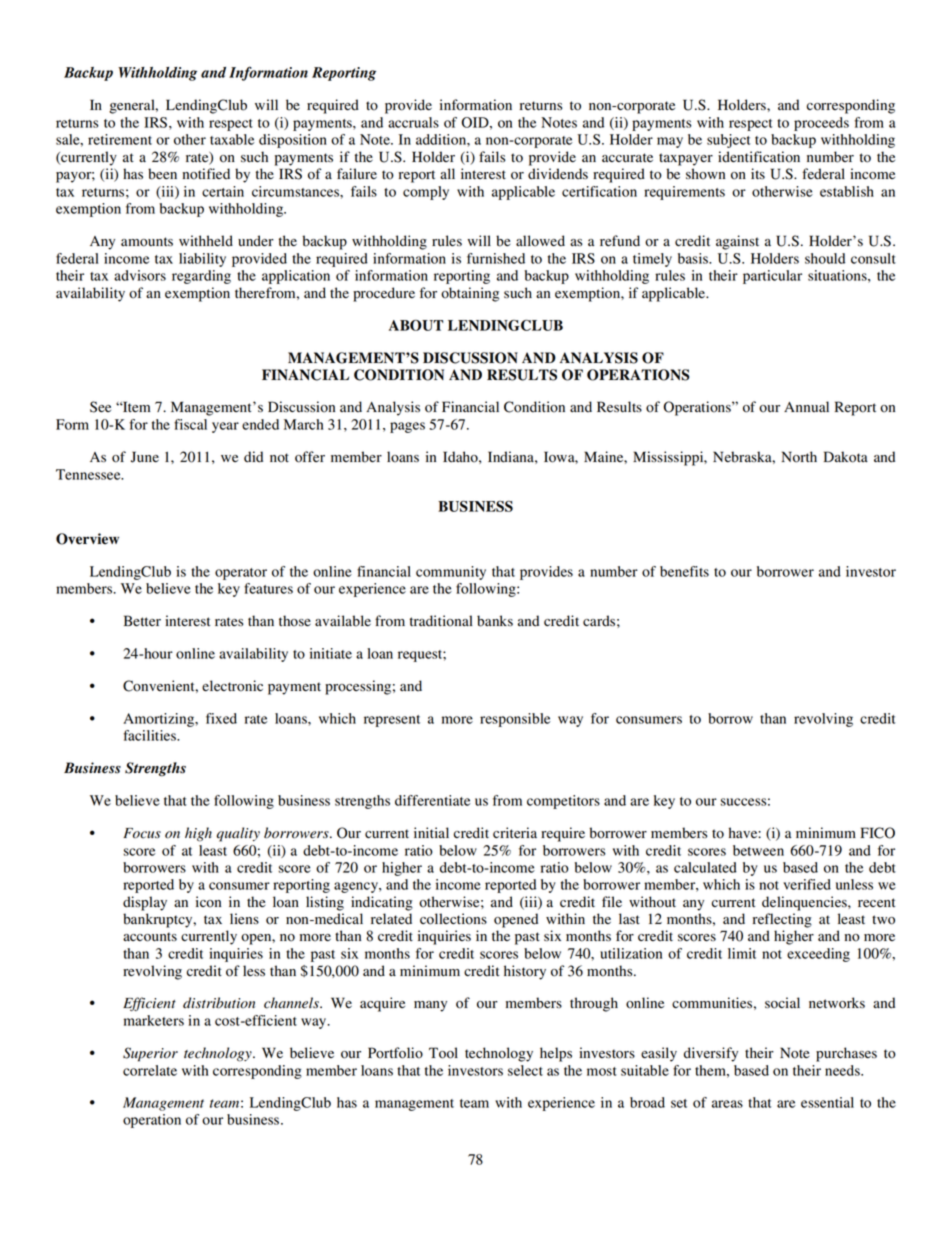 This document has width=952, height=1233. I want to click on Annual, so click(806, 406).
